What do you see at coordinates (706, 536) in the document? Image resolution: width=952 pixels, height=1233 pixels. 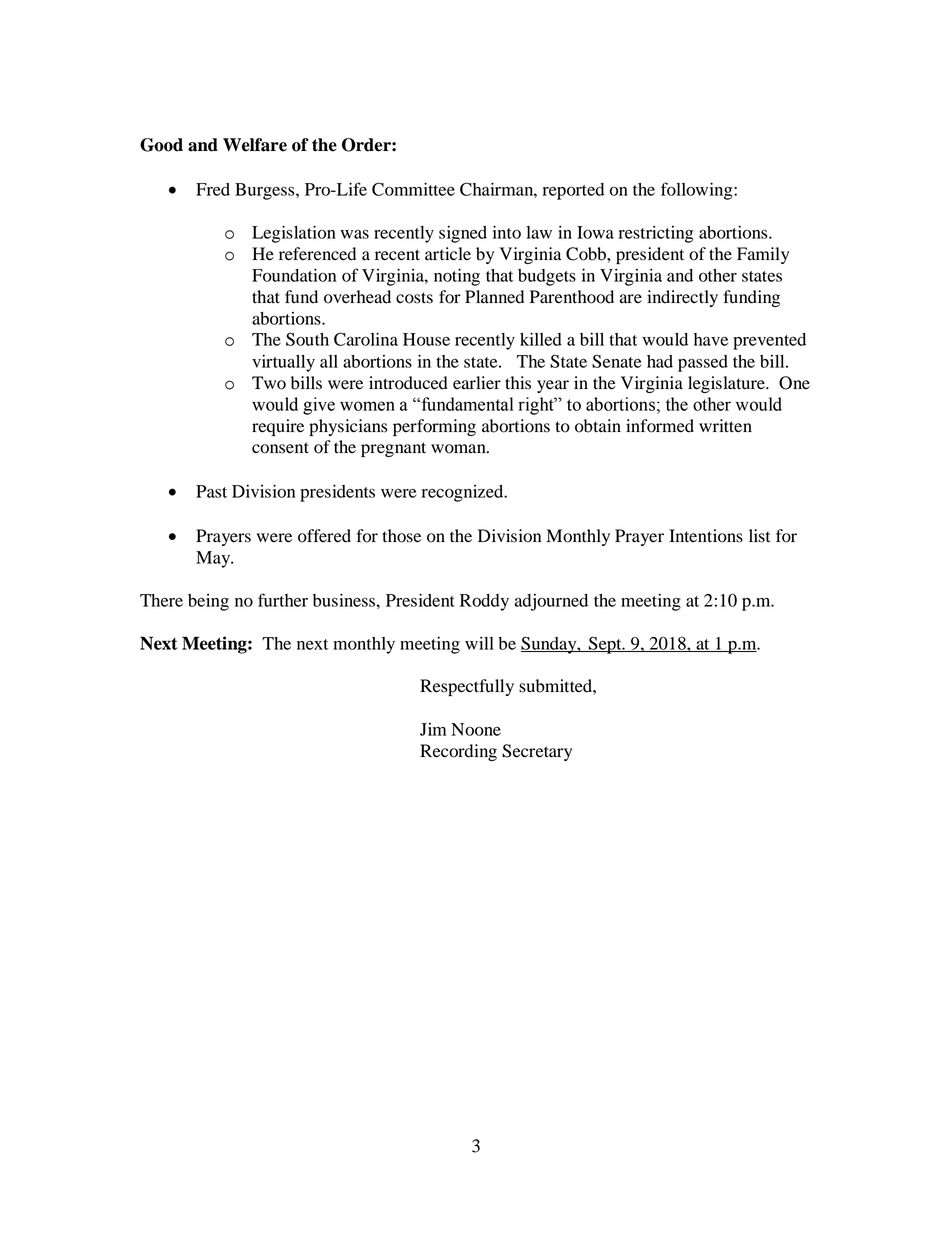 I see `Intentions` at bounding box center [706, 536].
